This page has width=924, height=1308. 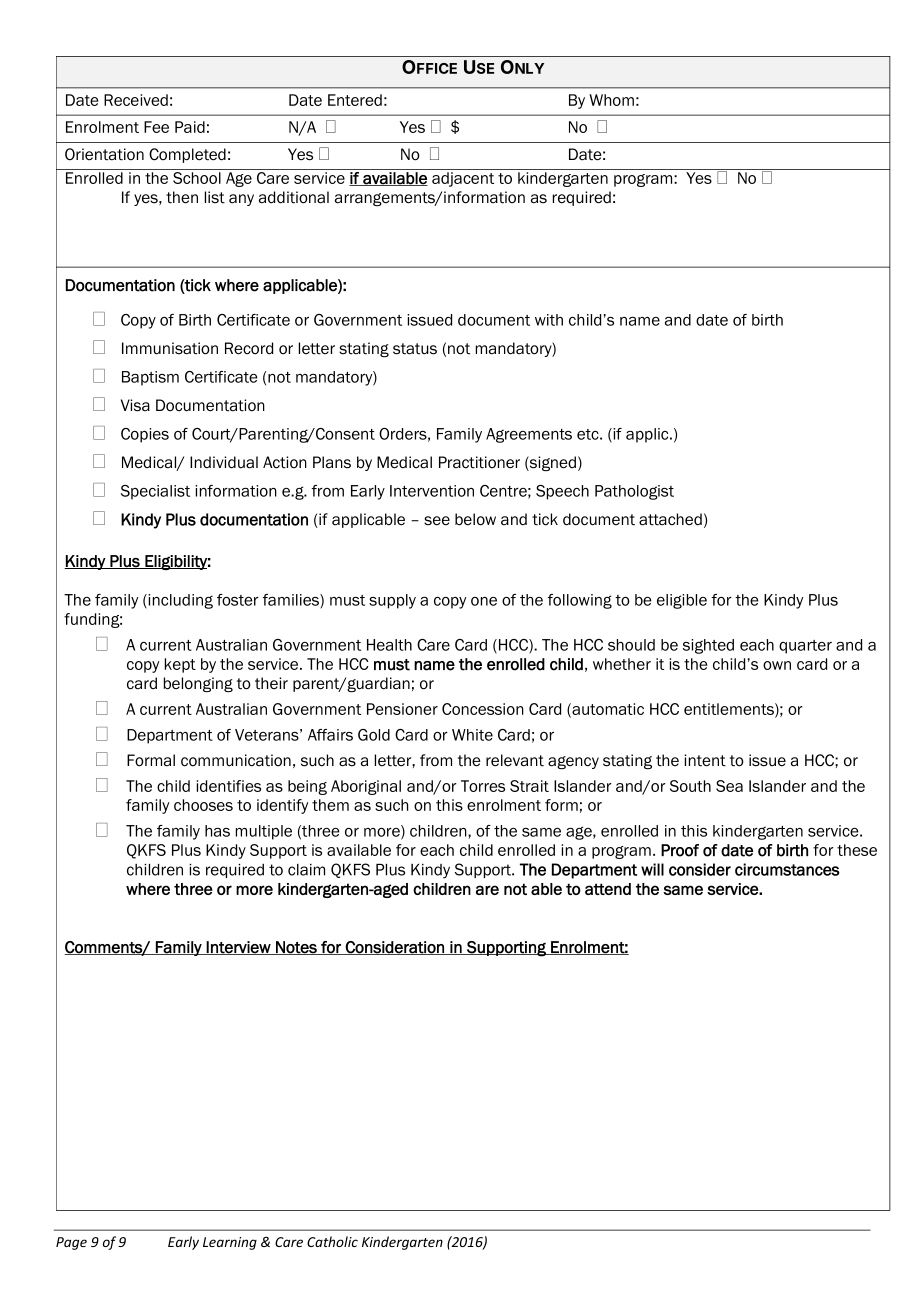 I want to click on attend, so click(x=608, y=889).
